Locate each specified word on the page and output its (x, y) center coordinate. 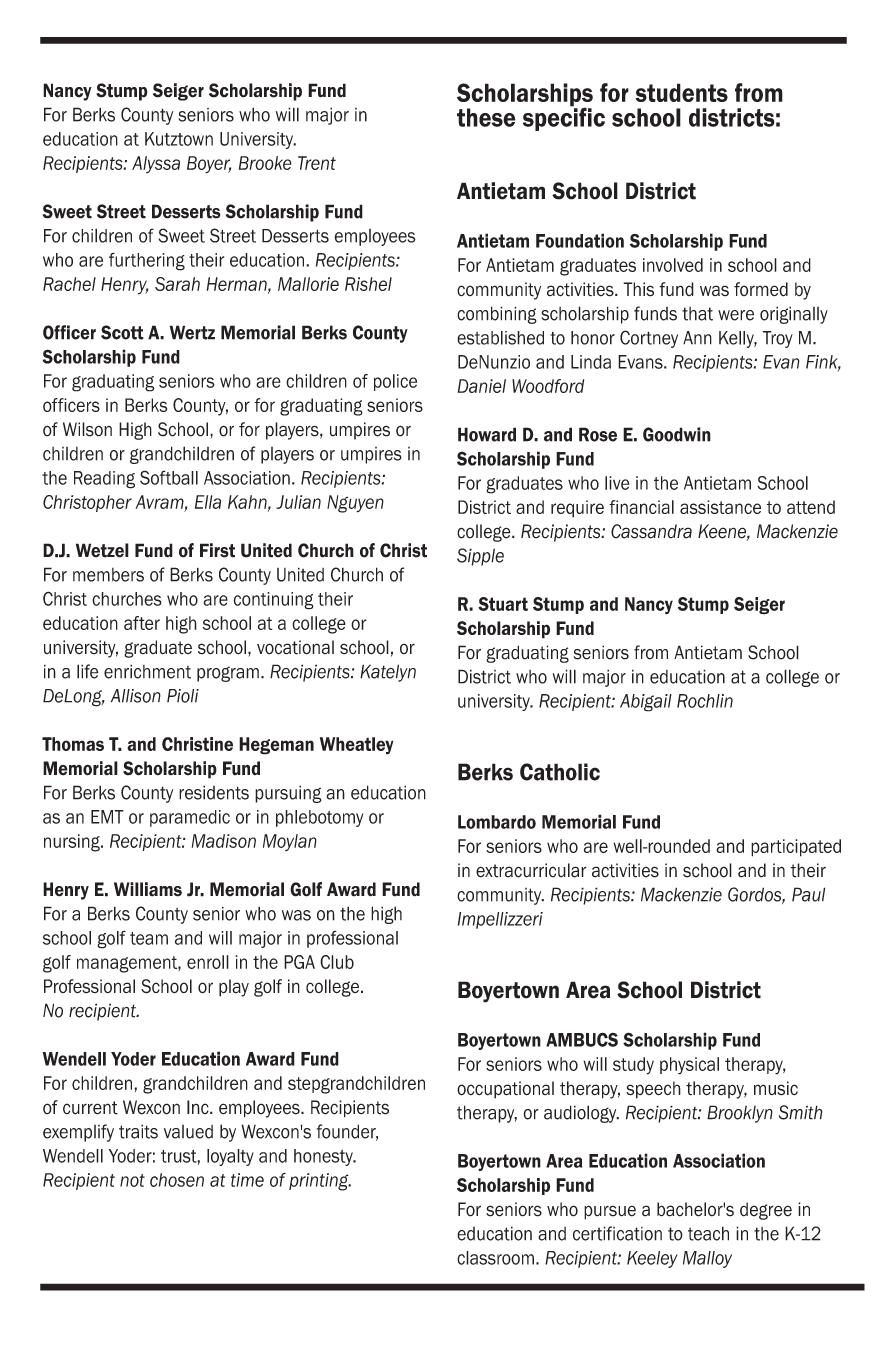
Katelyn (388, 673)
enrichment (147, 671)
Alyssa (156, 164)
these (486, 117)
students (681, 92)
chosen (177, 1180)
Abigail (646, 703)
